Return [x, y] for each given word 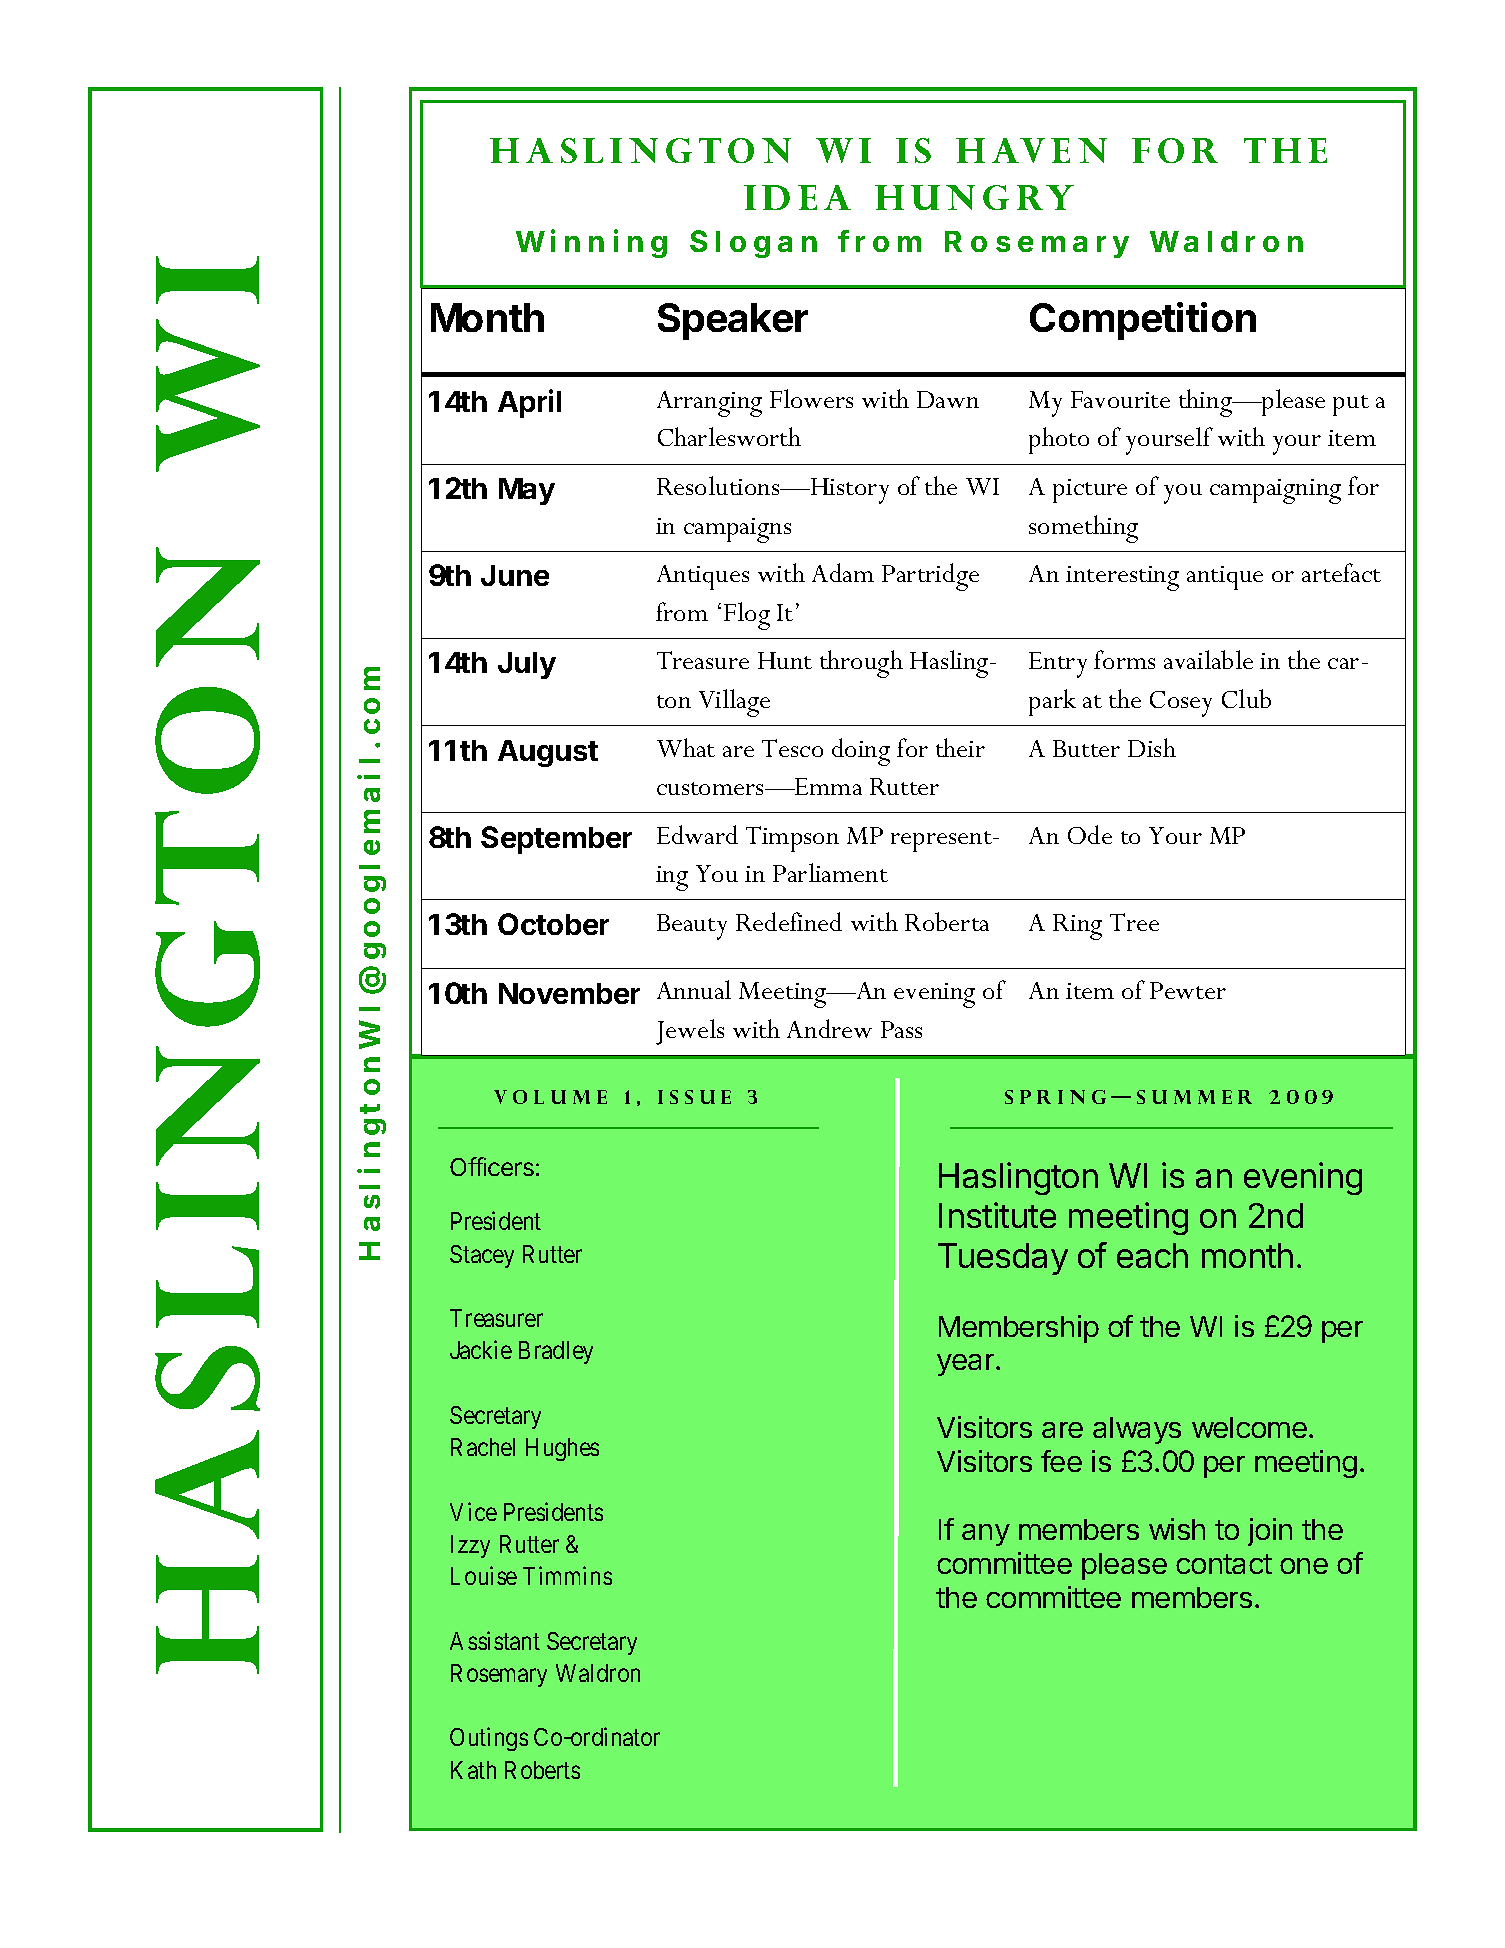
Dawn [948, 399]
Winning [591, 243]
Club [1246, 698]
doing [861, 752]
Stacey [482, 1256]
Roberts [542, 1770]
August [548, 753]
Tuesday [1003, 1259]
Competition [1143, 321]
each [1152, 1255]
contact [1224, 1564]
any [986, 1535]
